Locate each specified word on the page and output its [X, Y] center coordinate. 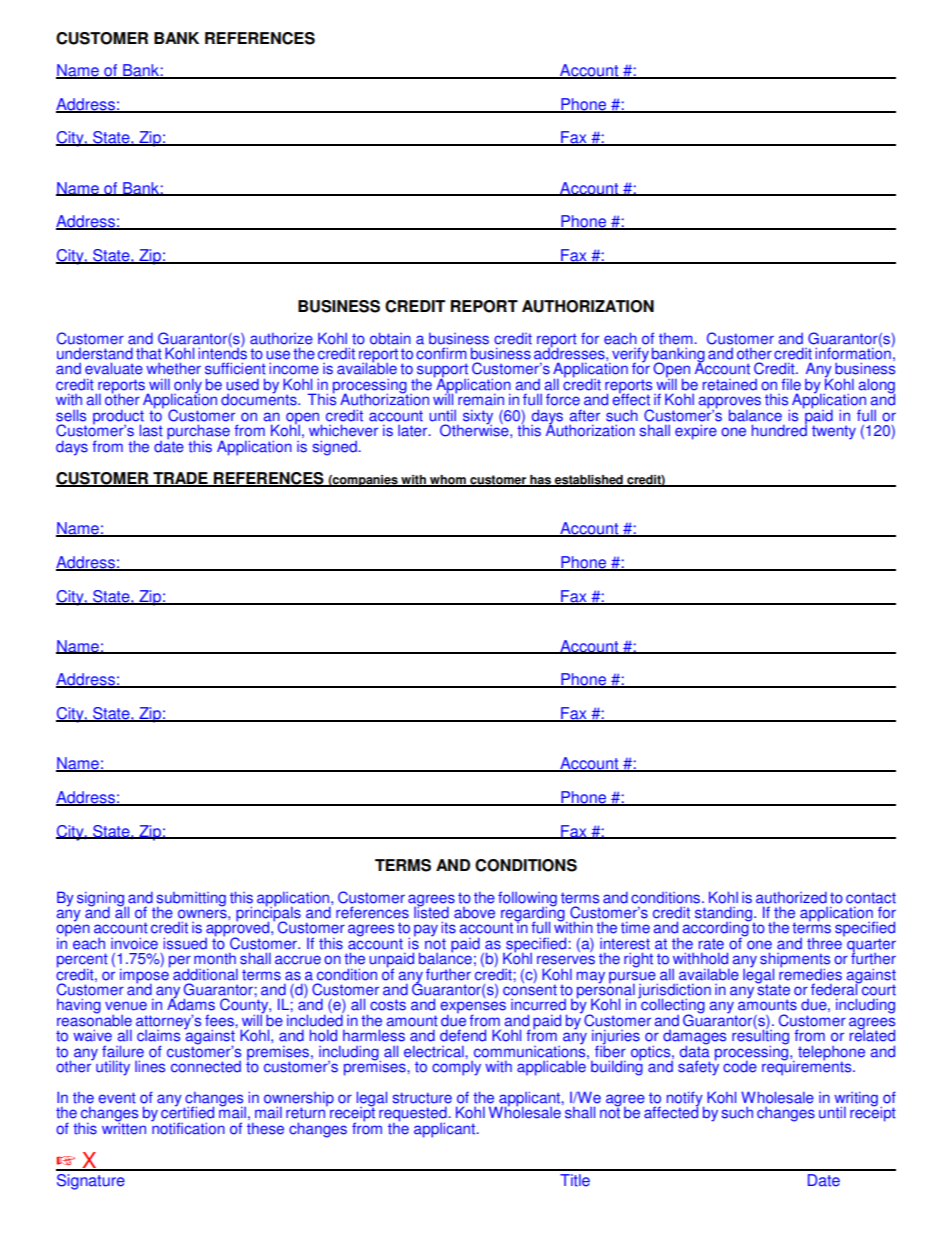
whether [174, 368]
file [791, 384]
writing [856, 1100]
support [442, 371]
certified [187, 1111]
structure [422, 1098]
